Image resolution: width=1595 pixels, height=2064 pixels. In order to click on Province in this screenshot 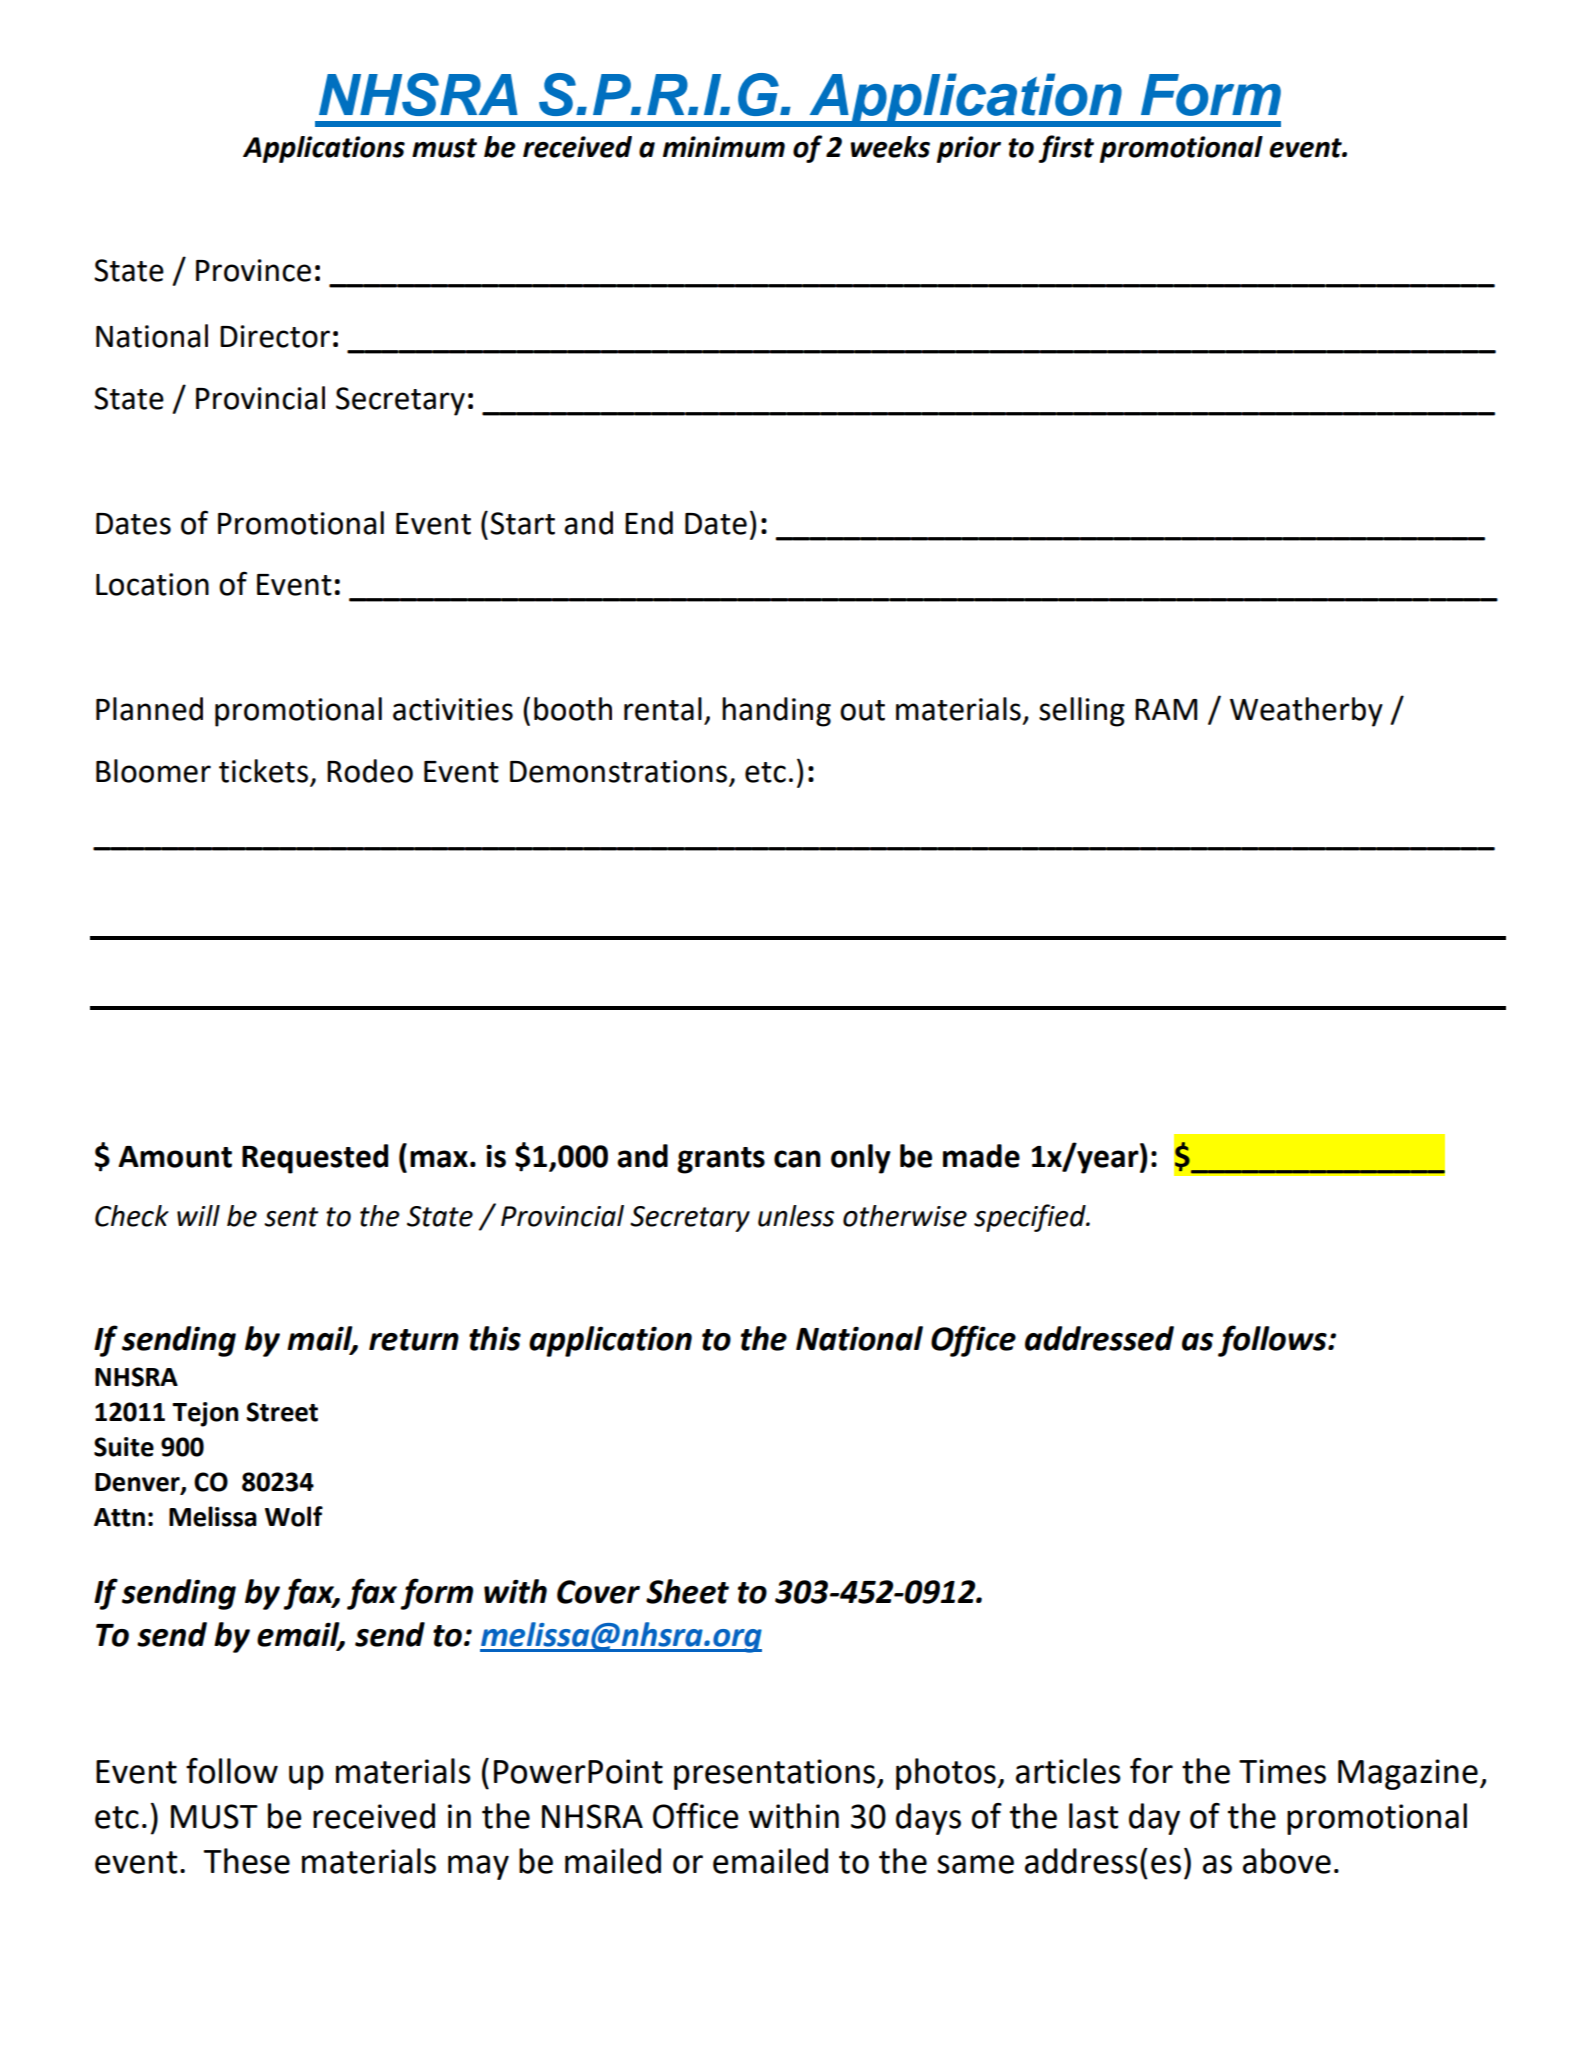, I will do `click(253, 270)`.
